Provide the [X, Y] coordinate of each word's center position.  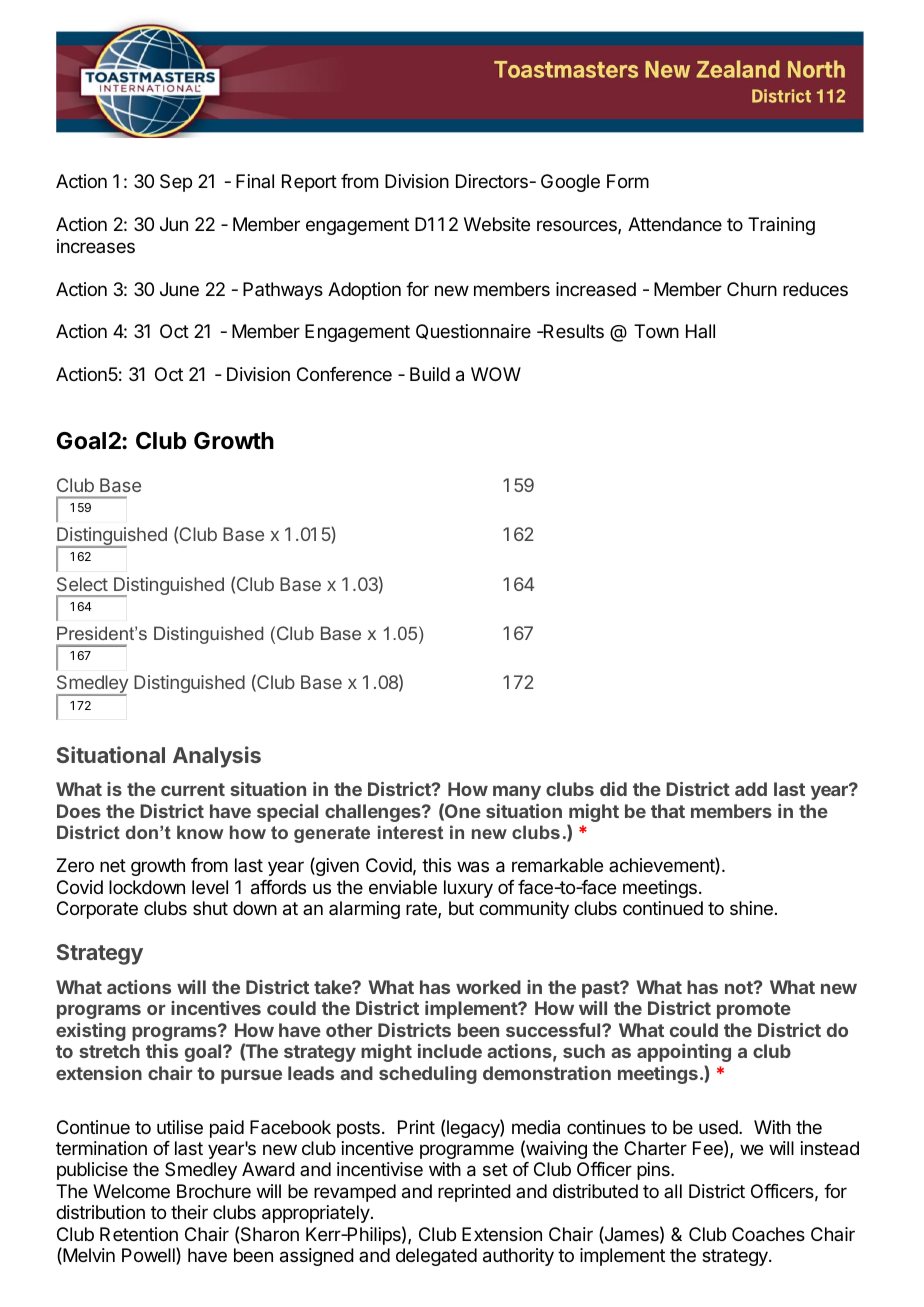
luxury [468, 889]
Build [430, 374]
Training [781, 226]
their [189, 1212]
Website [497, 224]
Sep [176, 183]
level [210, 887]
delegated [436, 1257]
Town [656, 331]
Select [82, 584]
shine [751, 908]
